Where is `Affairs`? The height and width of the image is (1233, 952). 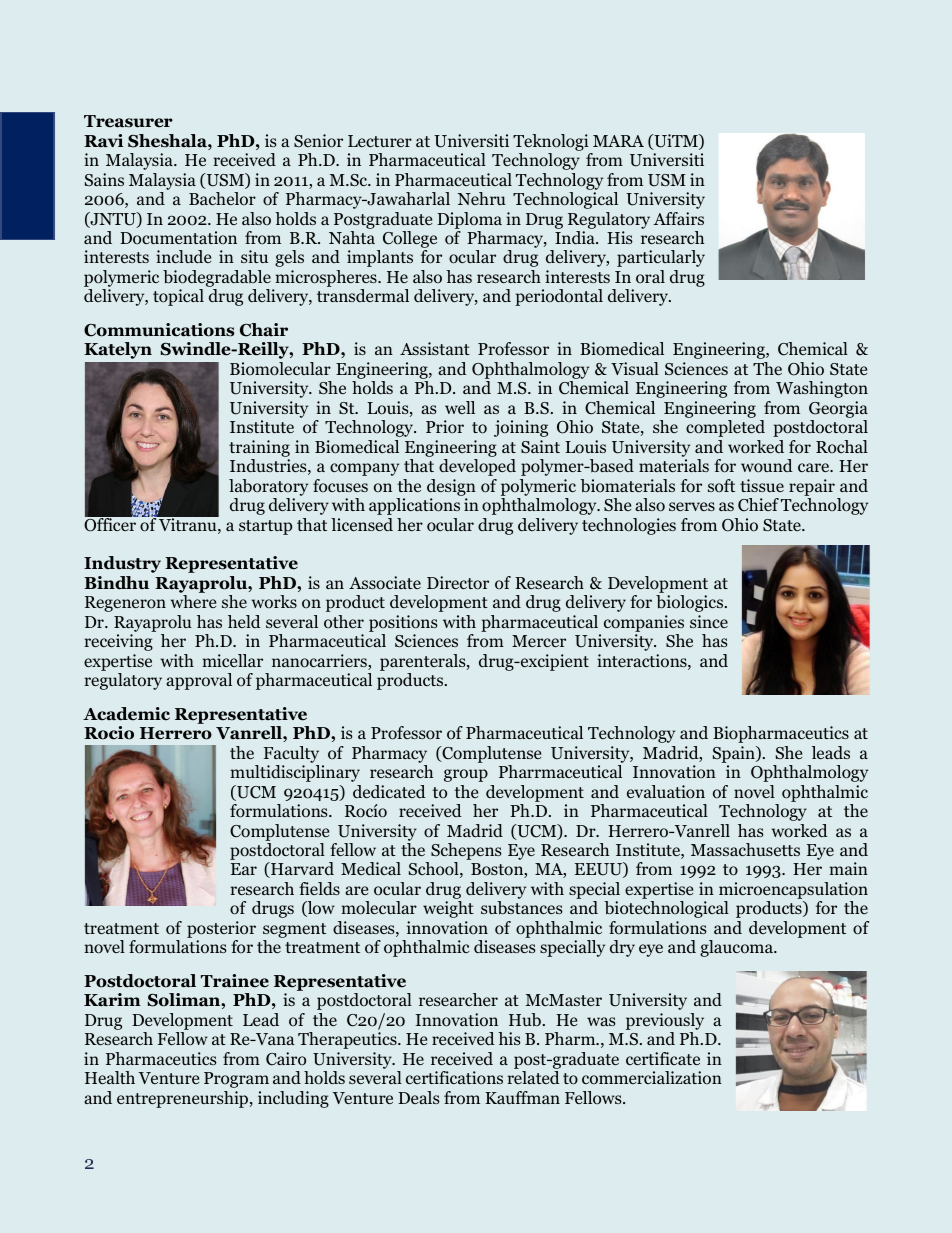
Affairs is located at coordinates (678, 218).
